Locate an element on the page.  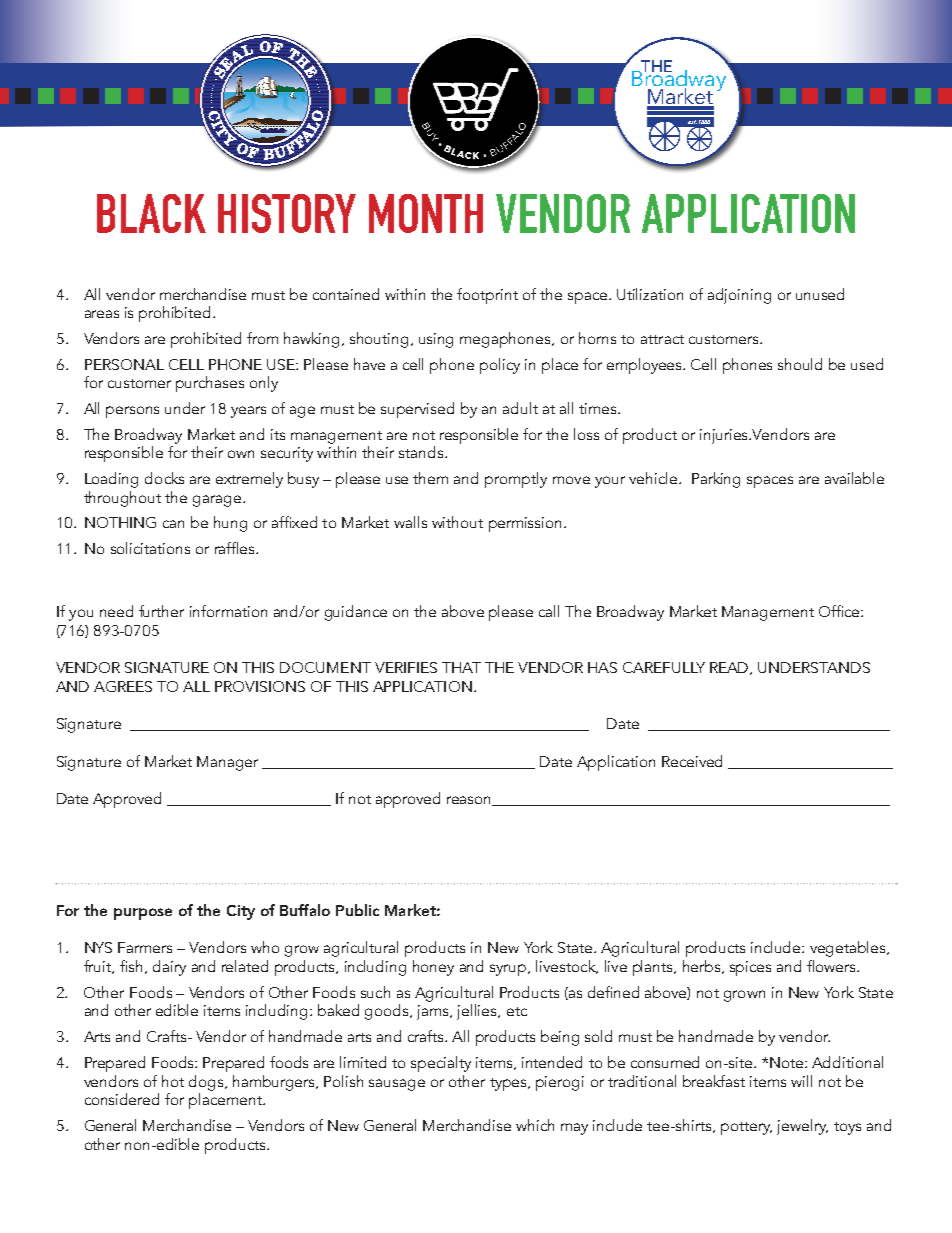
Public is located at coordinates (357, 910).
